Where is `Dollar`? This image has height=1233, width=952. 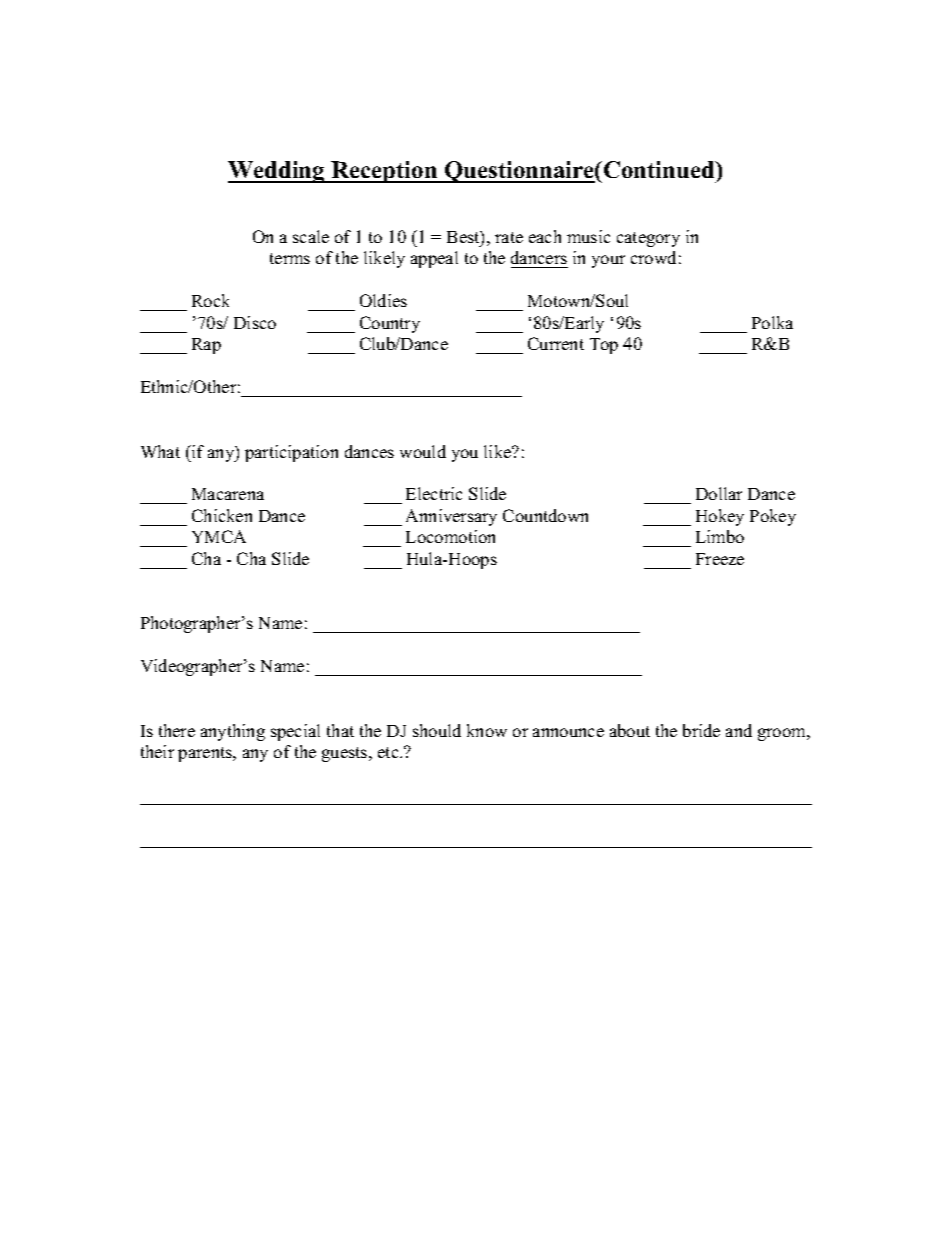
Dollar is located at coordinates (719, 493).
